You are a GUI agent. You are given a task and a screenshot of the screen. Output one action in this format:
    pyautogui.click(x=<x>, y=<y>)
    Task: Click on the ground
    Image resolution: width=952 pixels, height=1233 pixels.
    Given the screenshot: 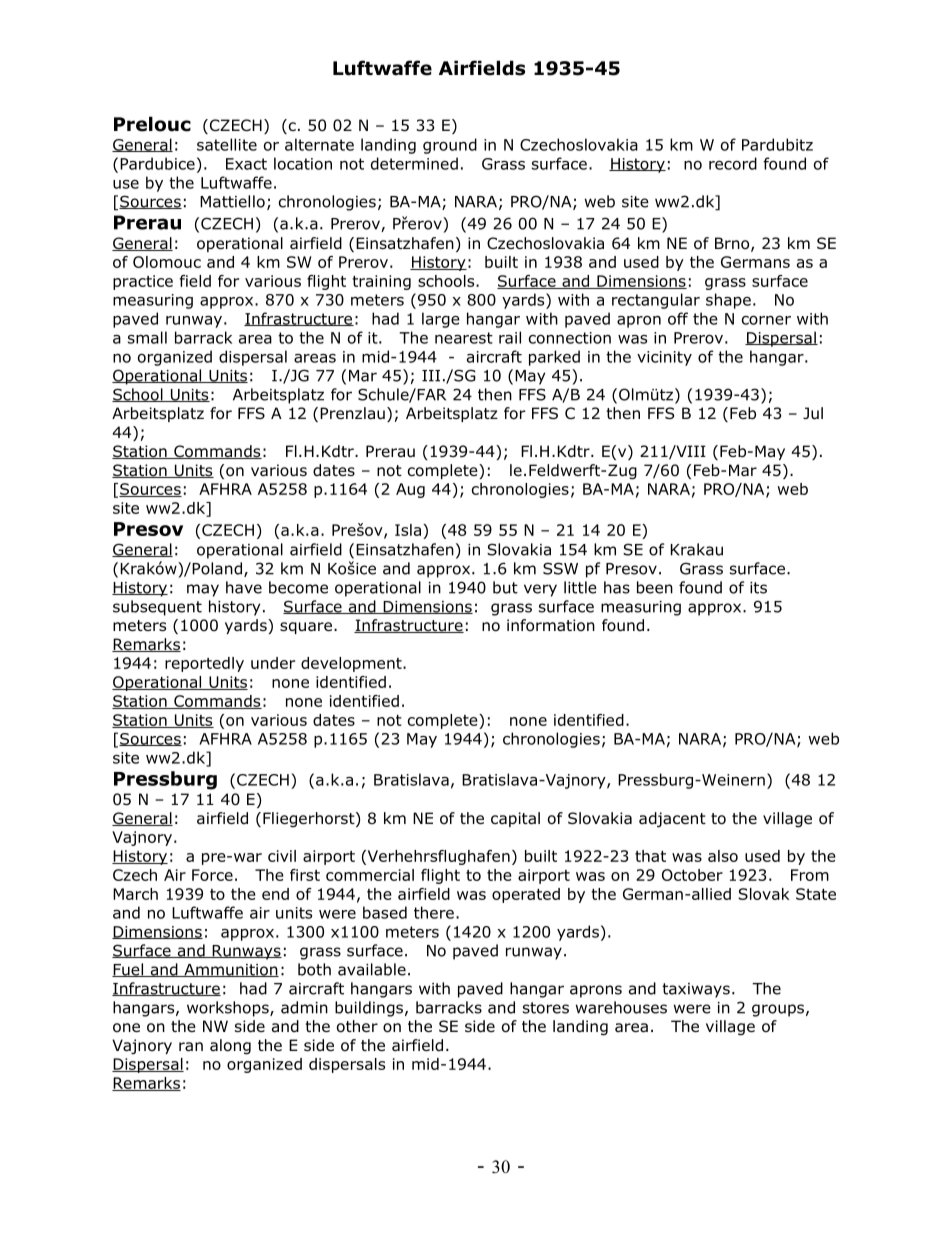 What is the action you would take?
    pyautogui.click(x=450, y=146)
